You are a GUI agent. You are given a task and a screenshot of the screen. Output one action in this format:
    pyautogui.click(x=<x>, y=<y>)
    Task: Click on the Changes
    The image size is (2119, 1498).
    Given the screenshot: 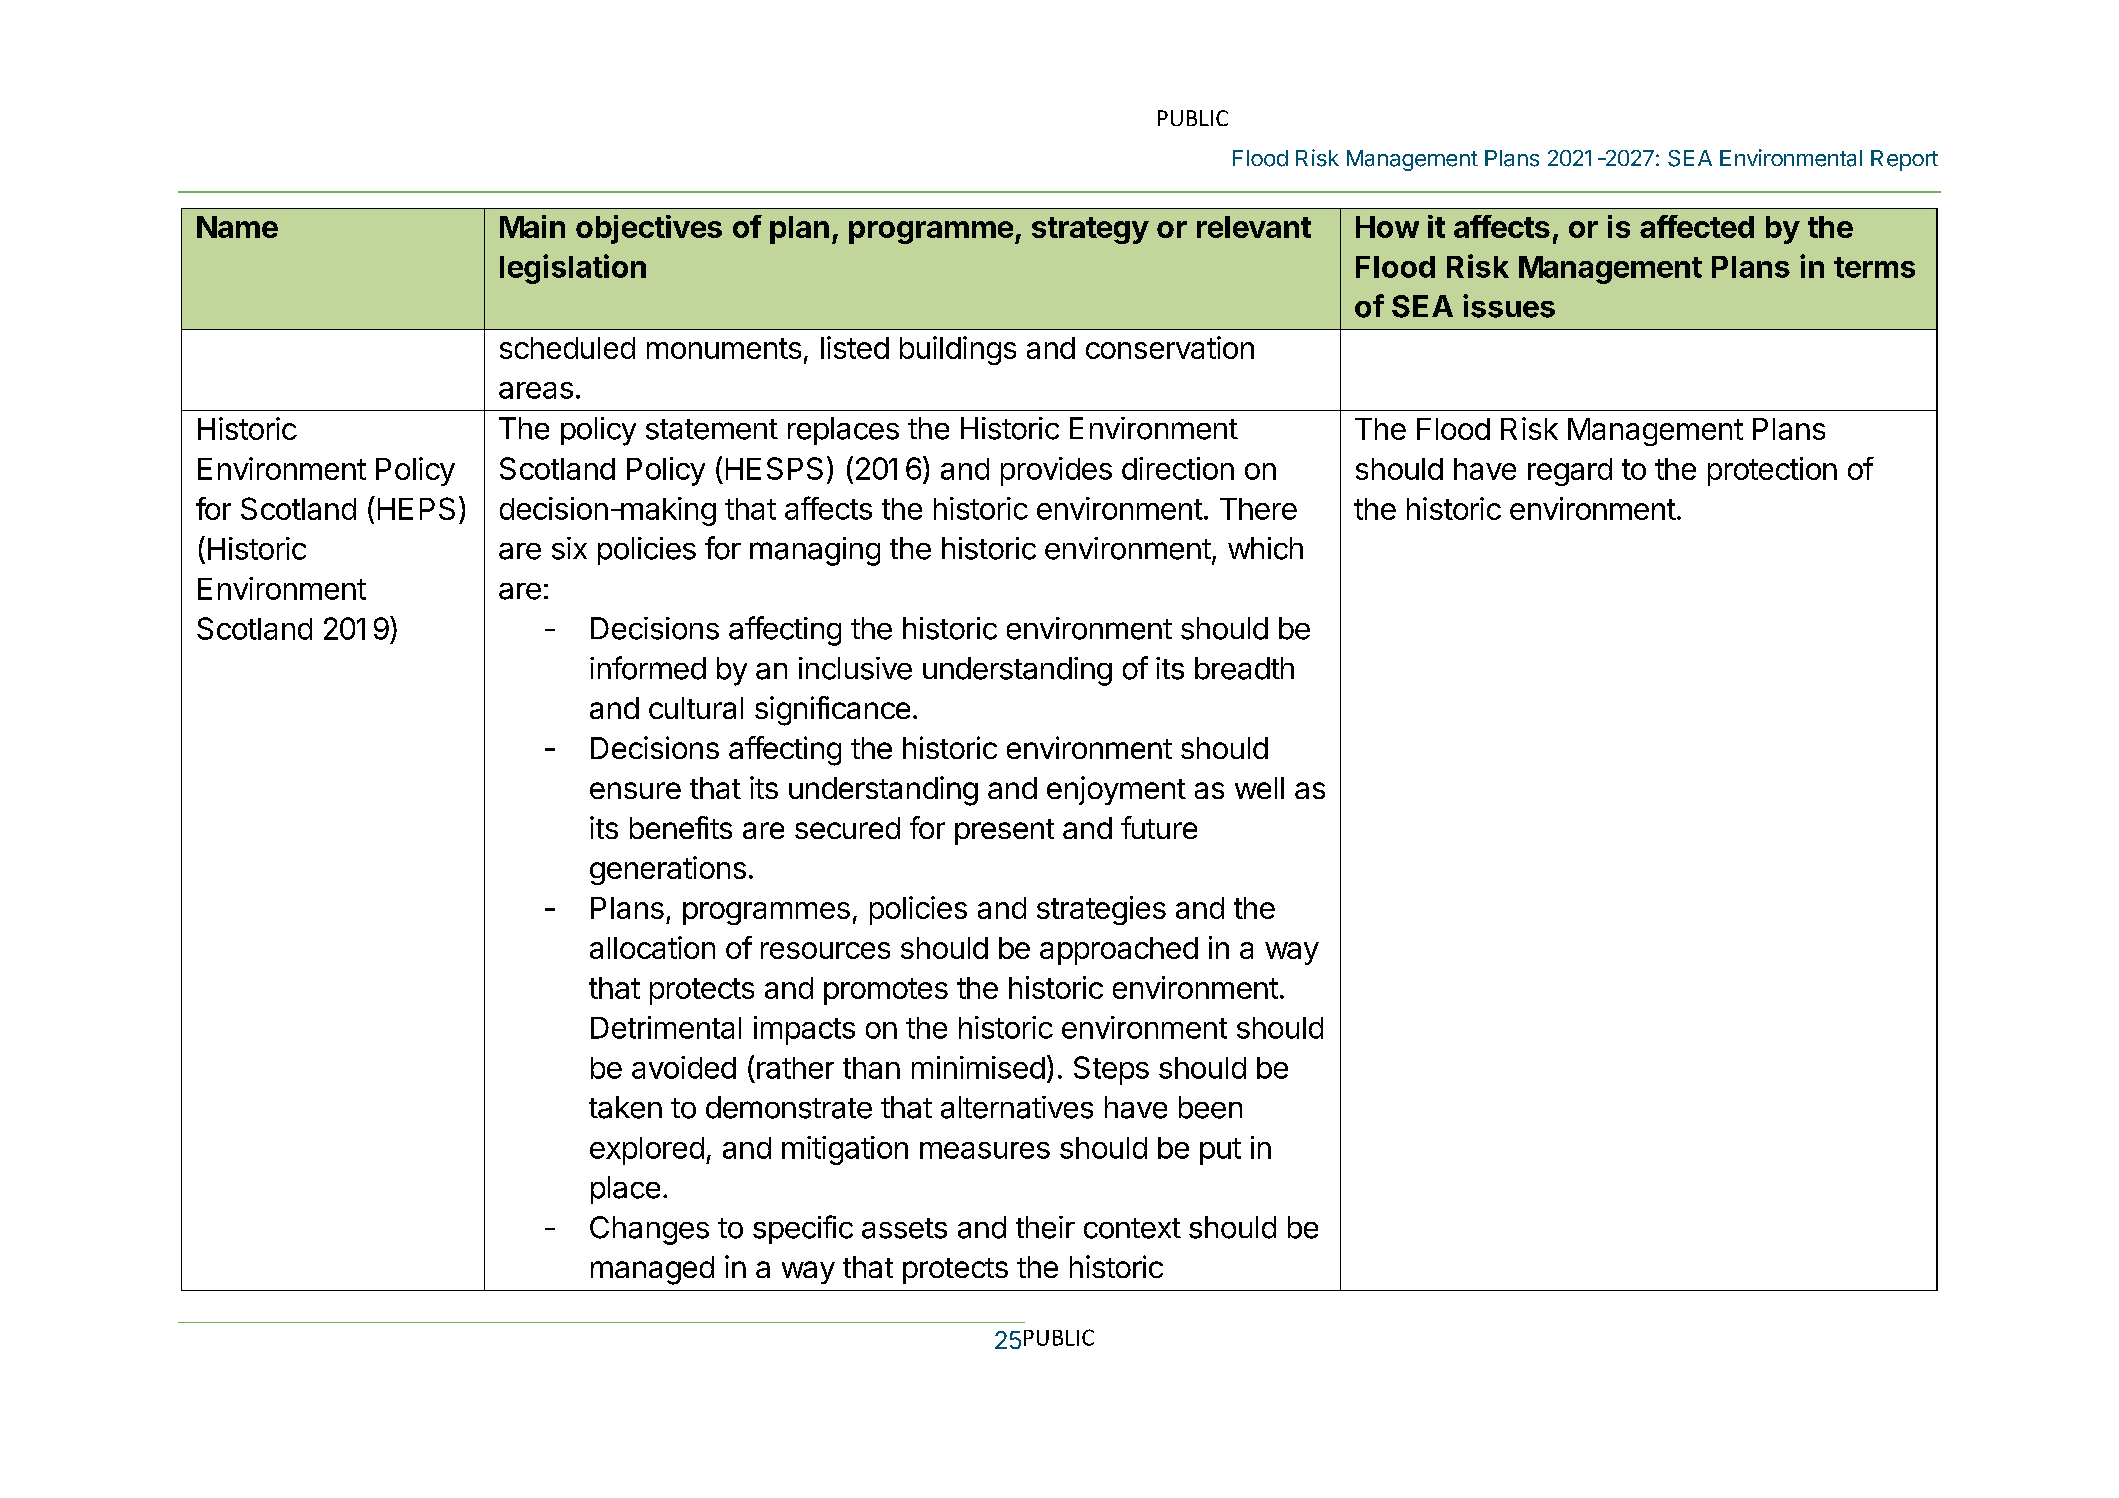 What is the action you would take?
    pyautogui.click(x=649, y=1230)
